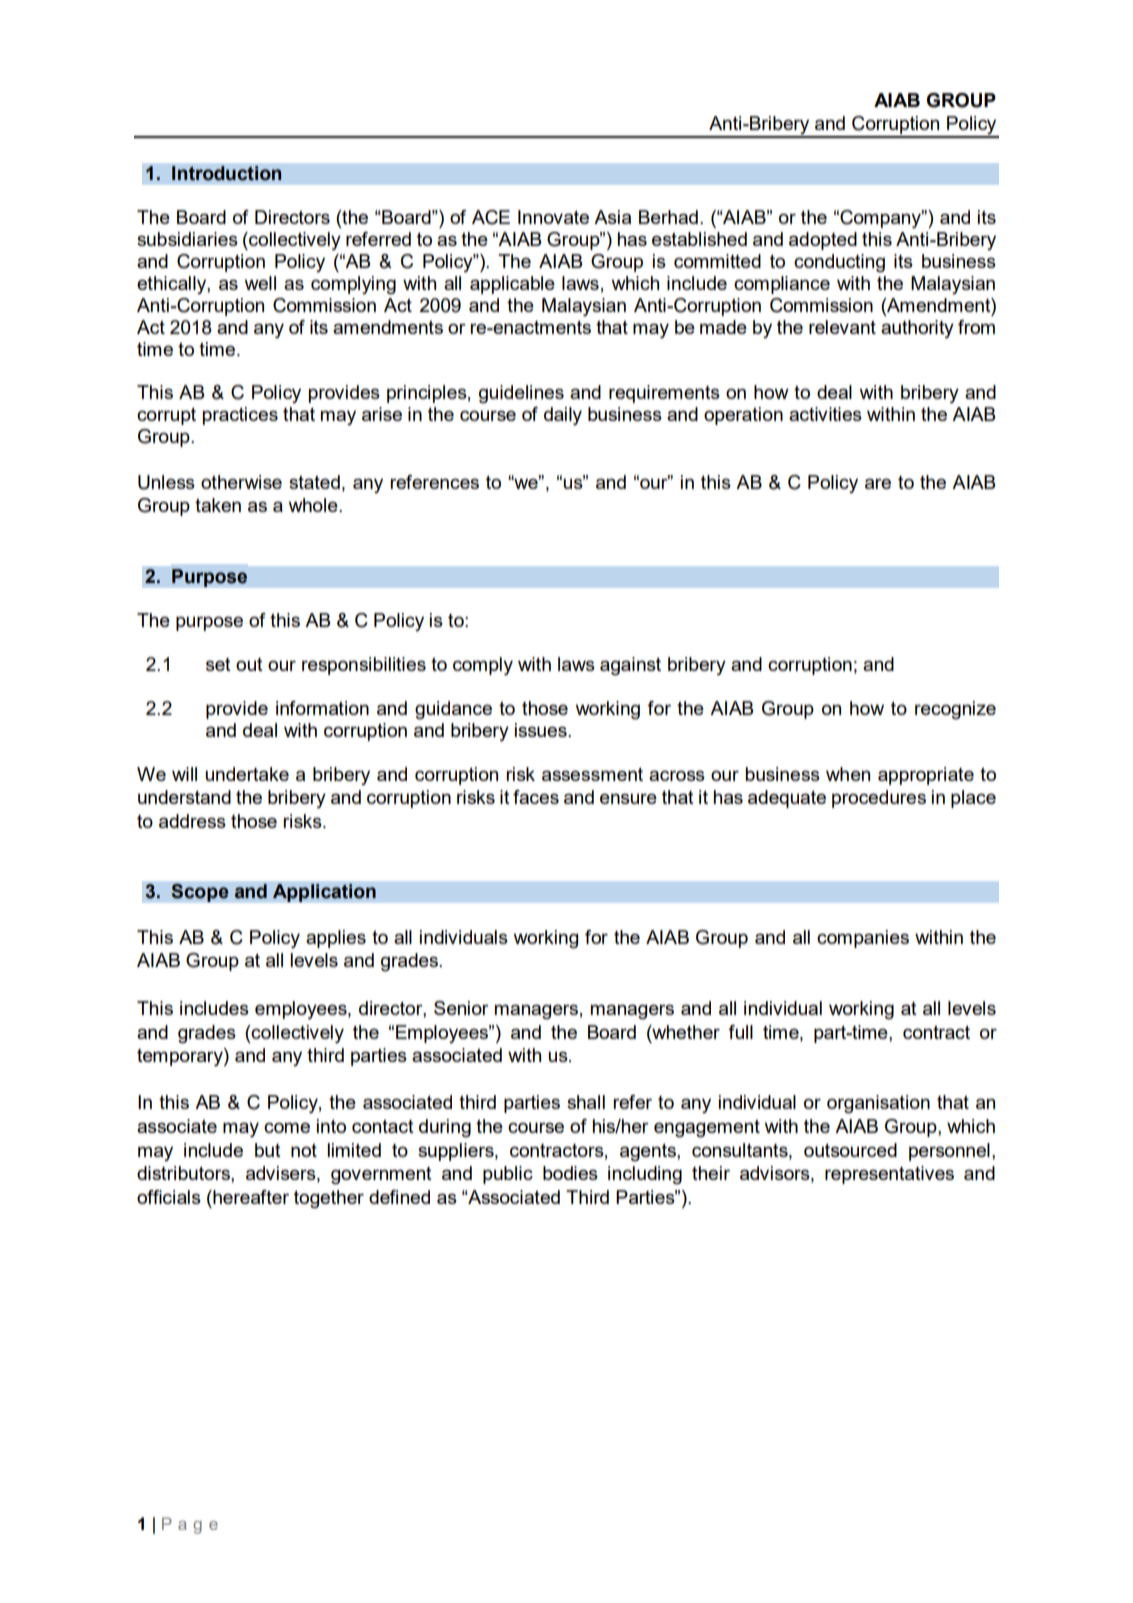  Describe the element at coordinates (226, 173) in the screenshot. I see `Introduction` at that location.
